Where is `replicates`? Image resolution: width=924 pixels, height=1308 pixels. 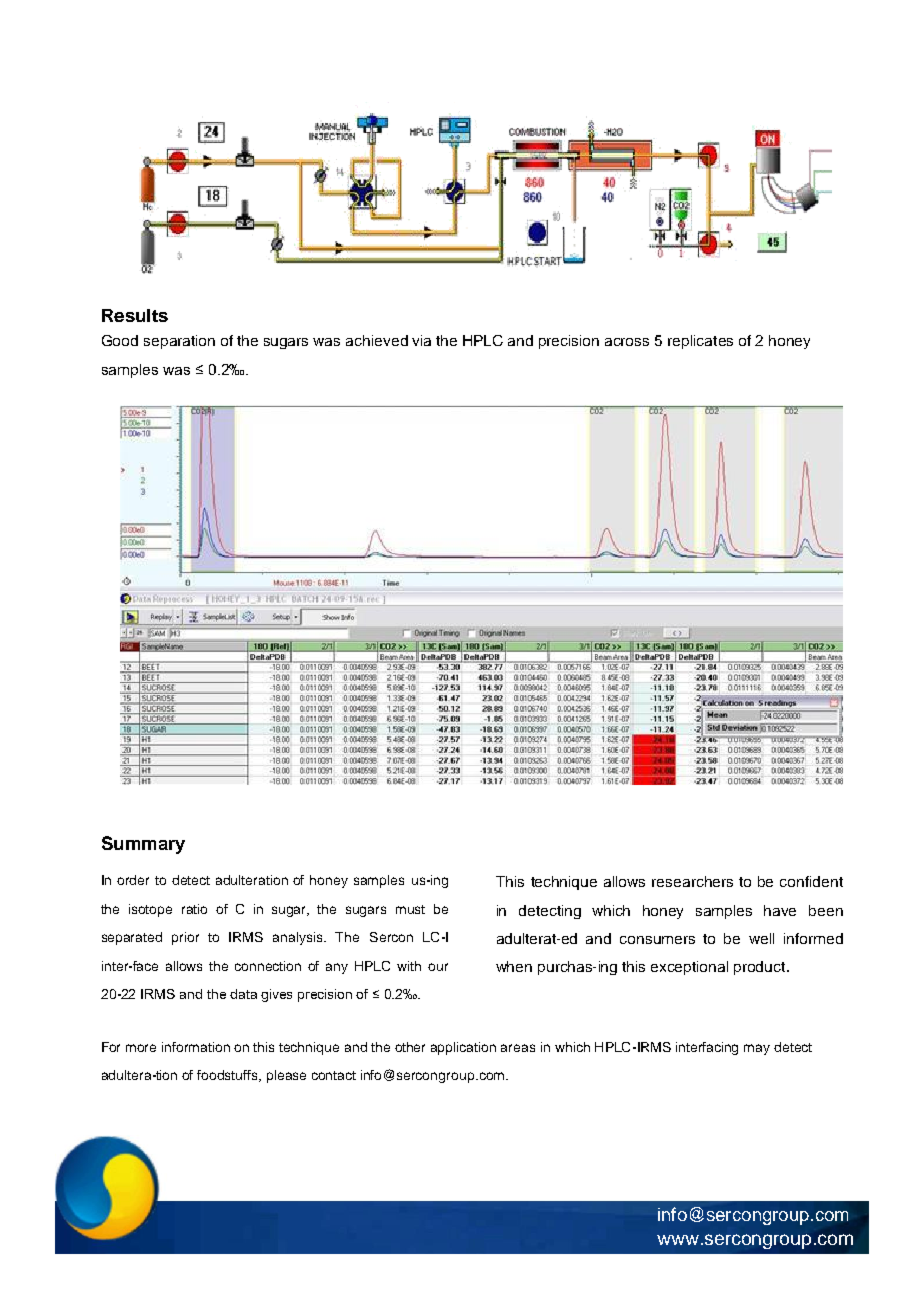
replicates is located at coordinates (700, 342).
